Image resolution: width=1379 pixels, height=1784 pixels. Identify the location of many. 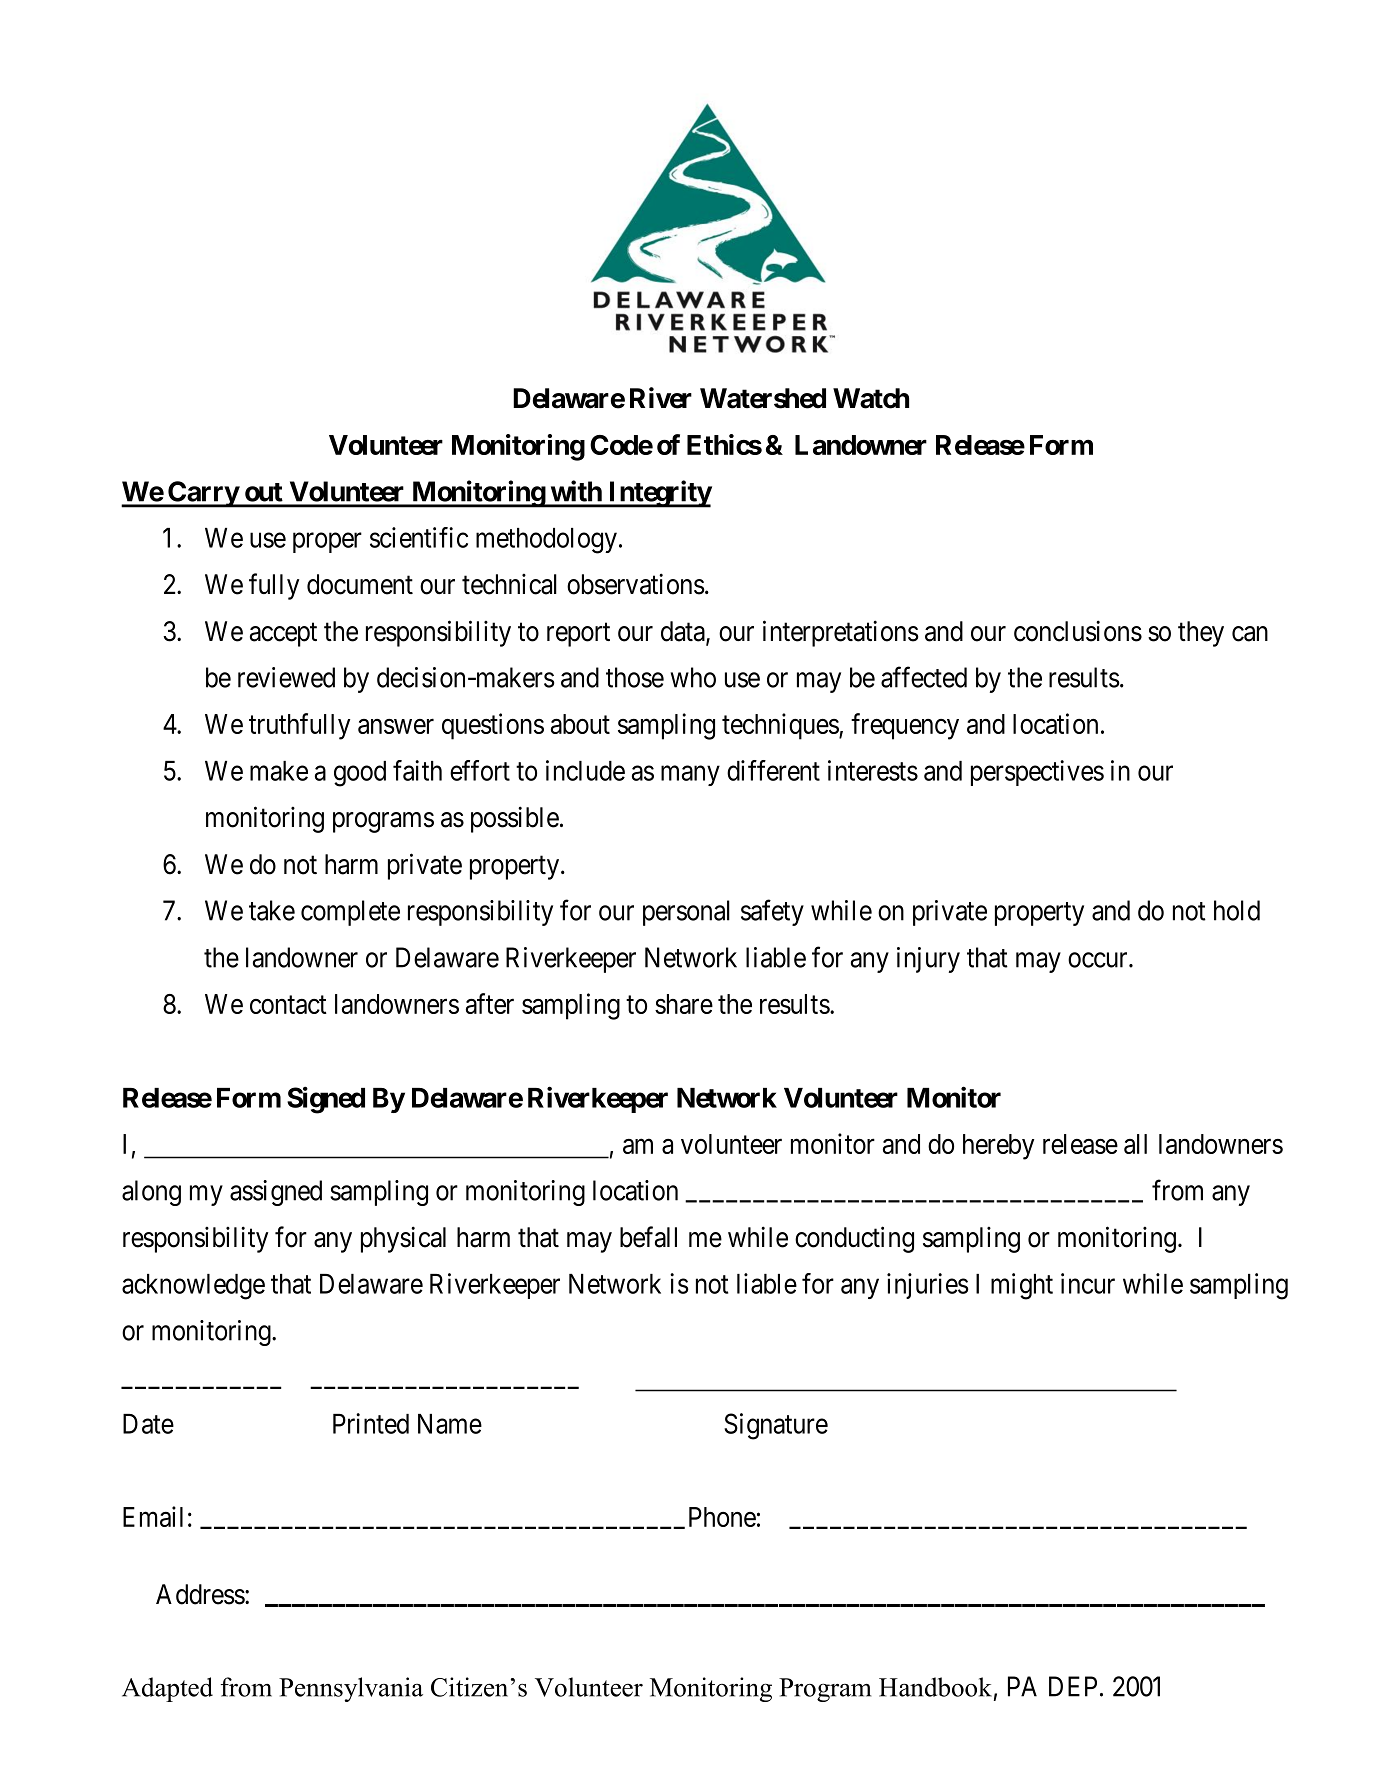
(690, 776).
